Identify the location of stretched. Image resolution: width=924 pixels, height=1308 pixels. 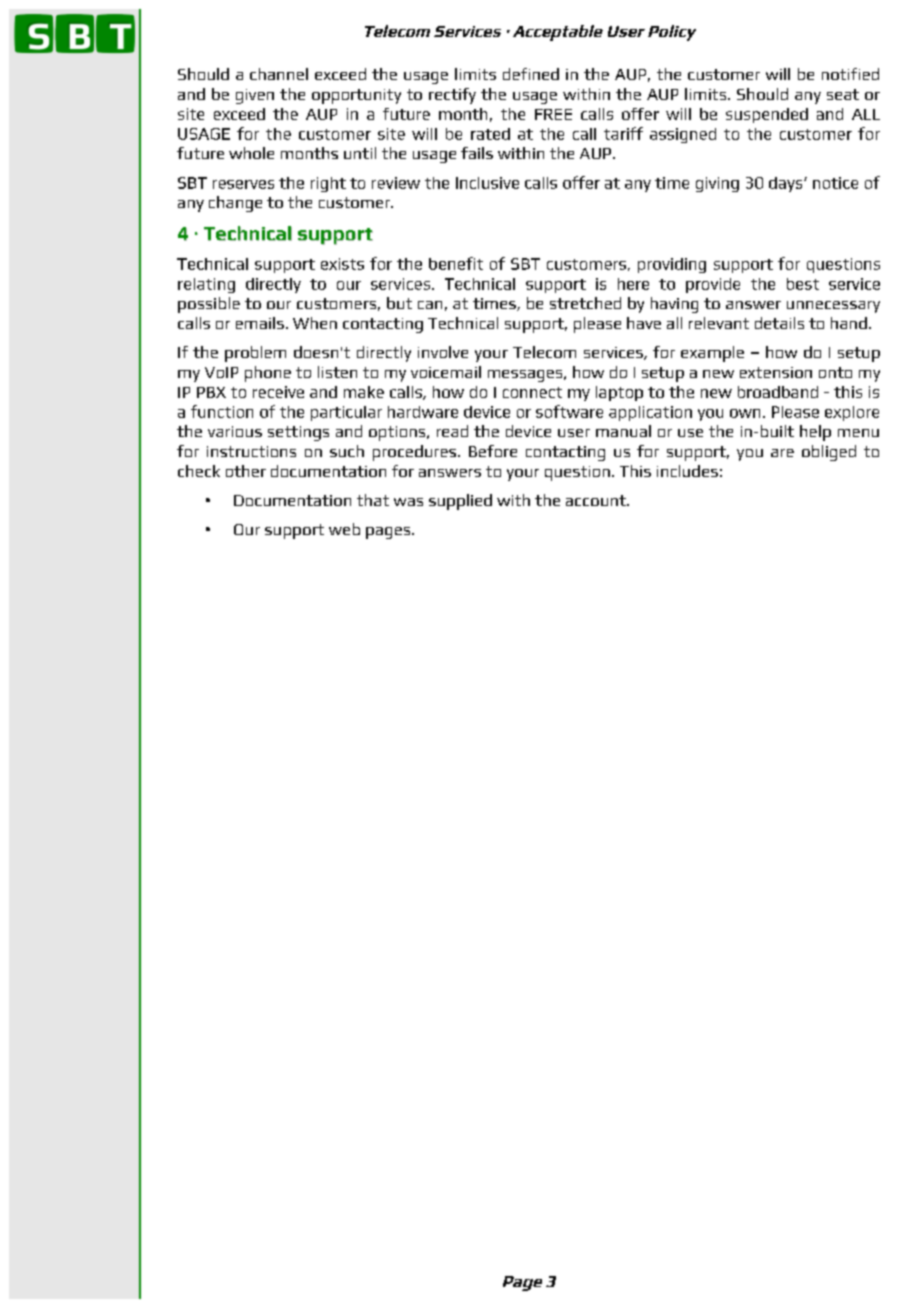
(585, 303).
